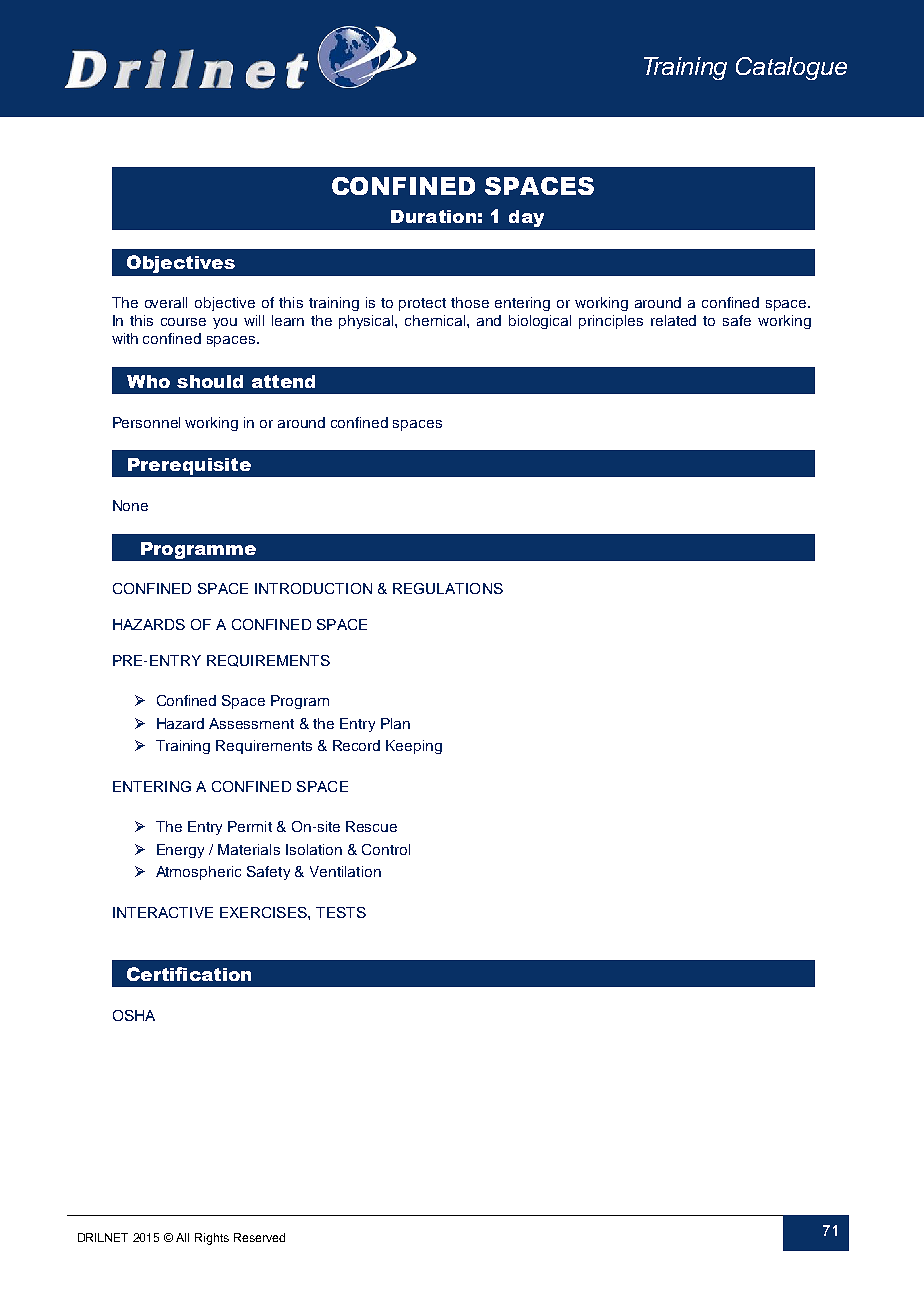 The height and width of the screenshot is (1308, 924). What do you see at coordinates (341, 912) in the screenshot?
I see `TESTS` at bounding box center [341, 912].
